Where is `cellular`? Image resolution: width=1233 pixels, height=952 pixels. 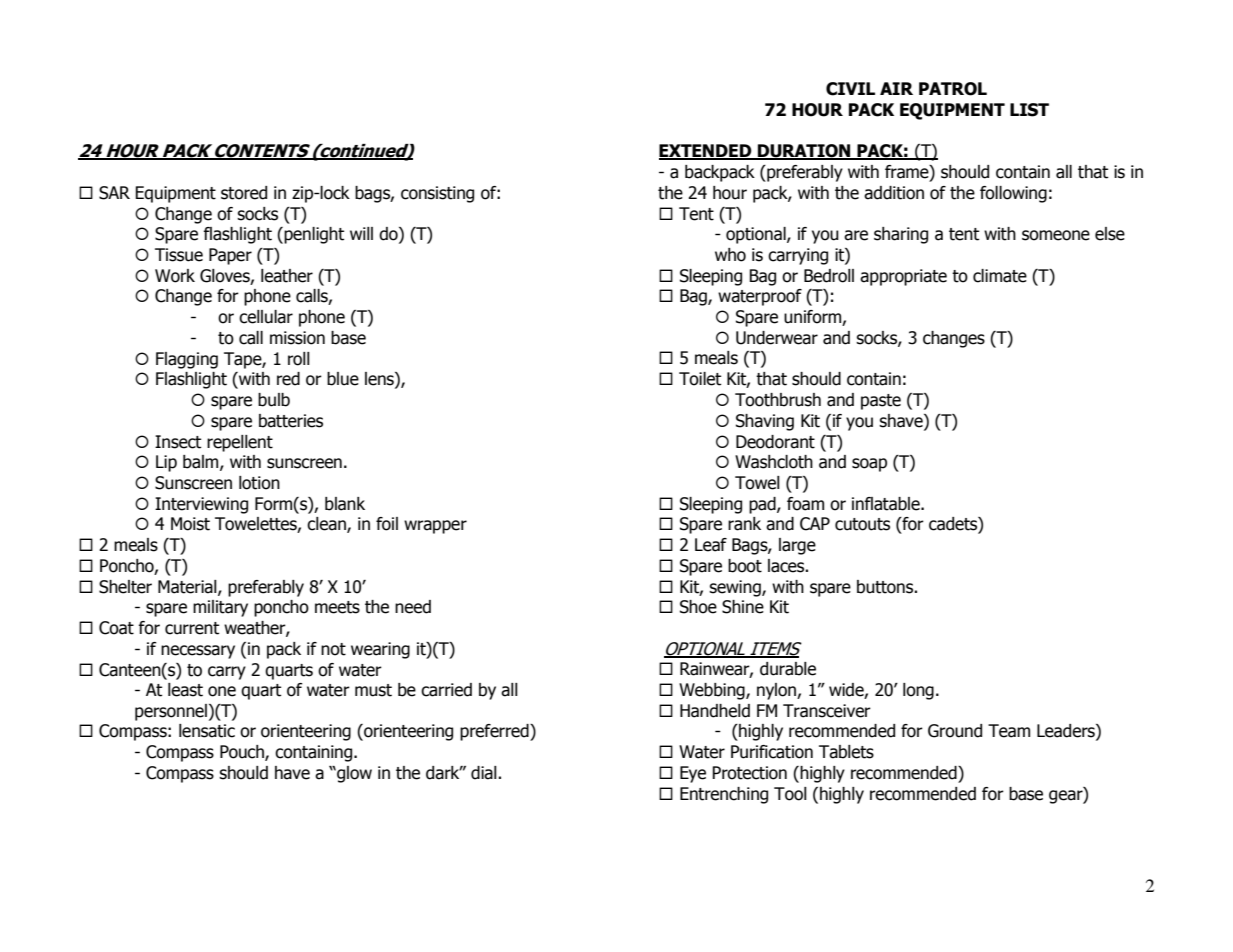
cellular is located at coordinates (266, 317).
